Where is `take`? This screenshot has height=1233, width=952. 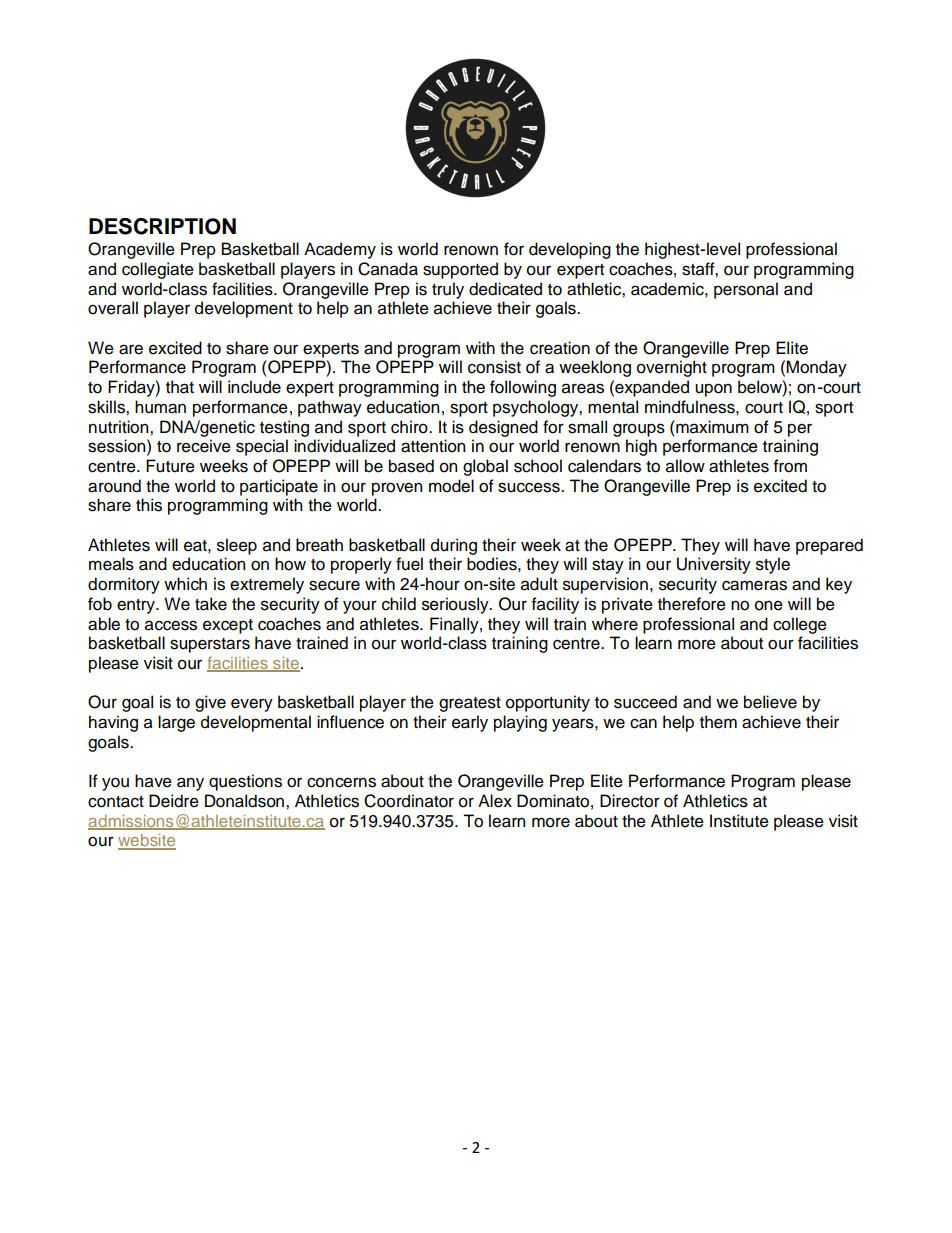 take is located at coordinates (211, 604).
